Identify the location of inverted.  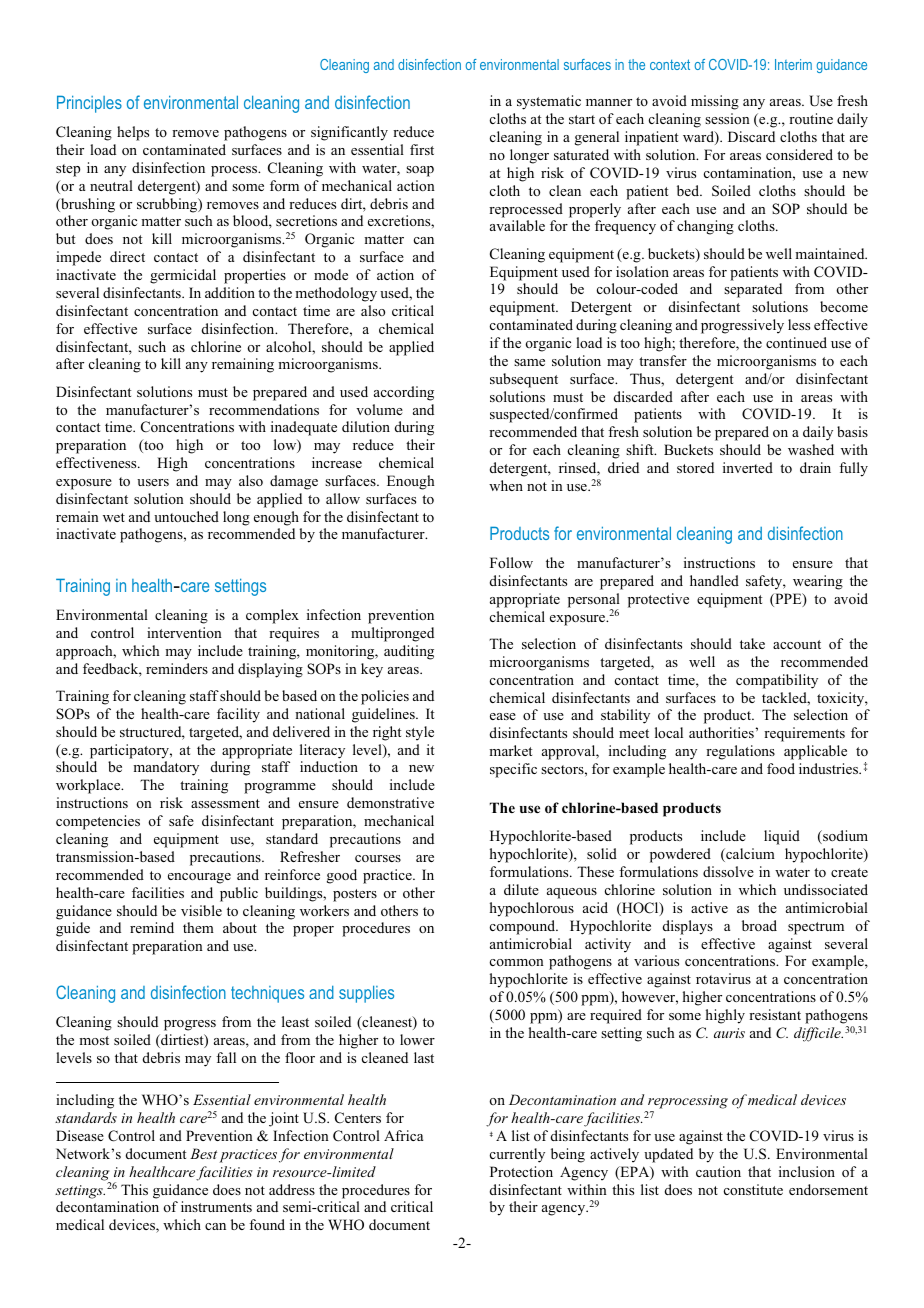
(748, 467).
